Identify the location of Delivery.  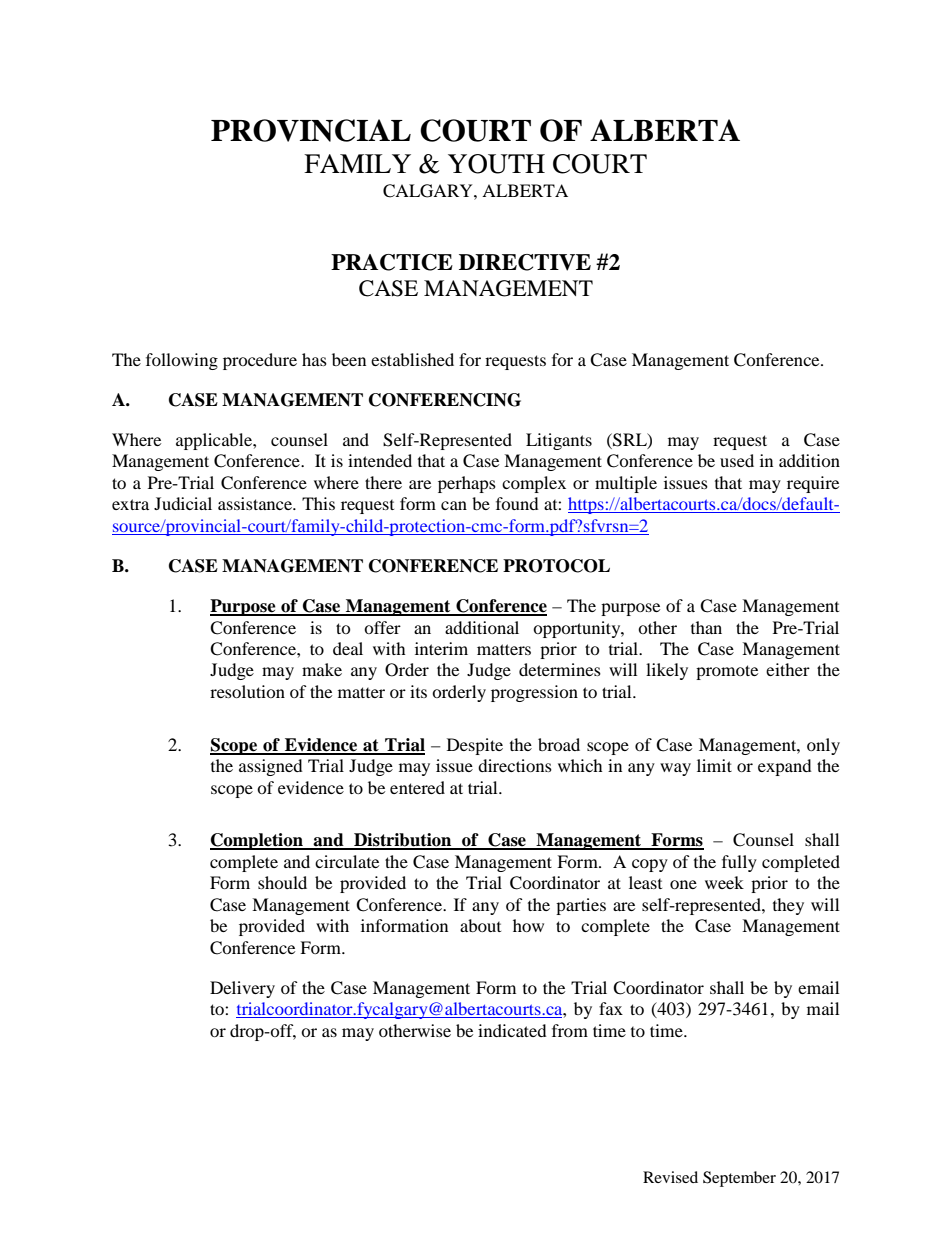
(242, 989).
